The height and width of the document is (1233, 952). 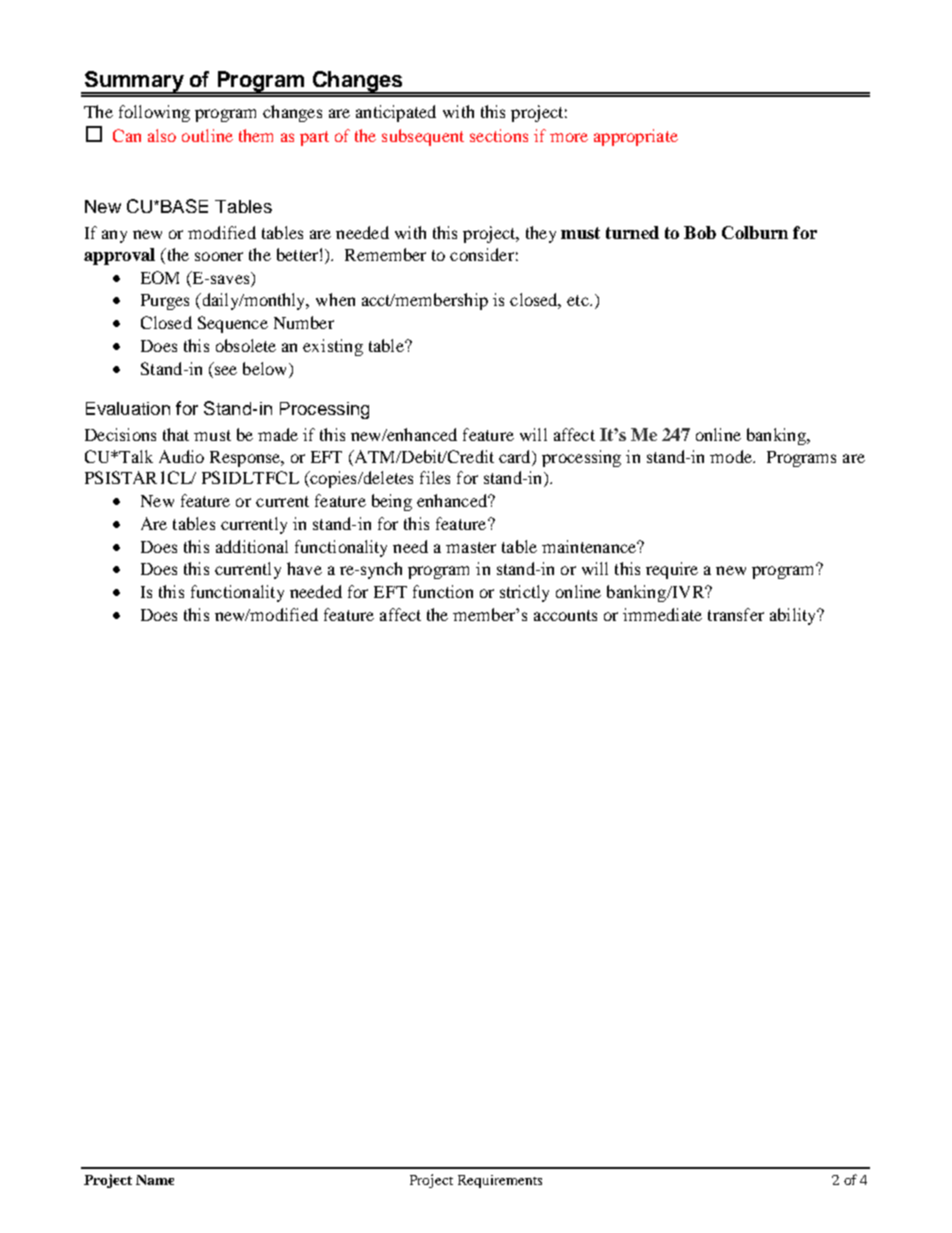 I want to click on accounts, so click(x=565, y=615).
